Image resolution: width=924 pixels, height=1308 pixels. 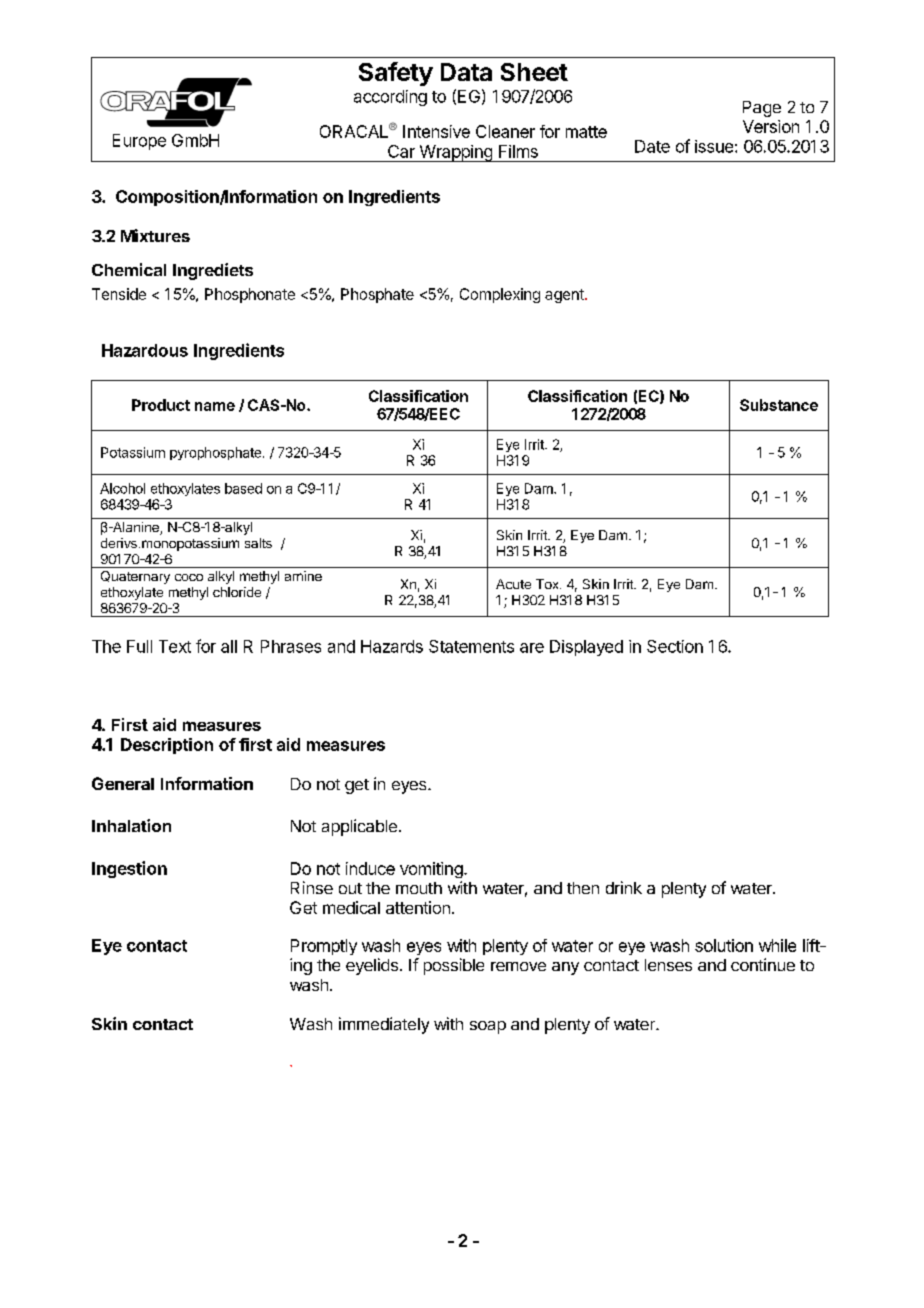 What do you see at coordinates (167, 746) in the page?
I see `Description` at bounding box center [167, 746].
